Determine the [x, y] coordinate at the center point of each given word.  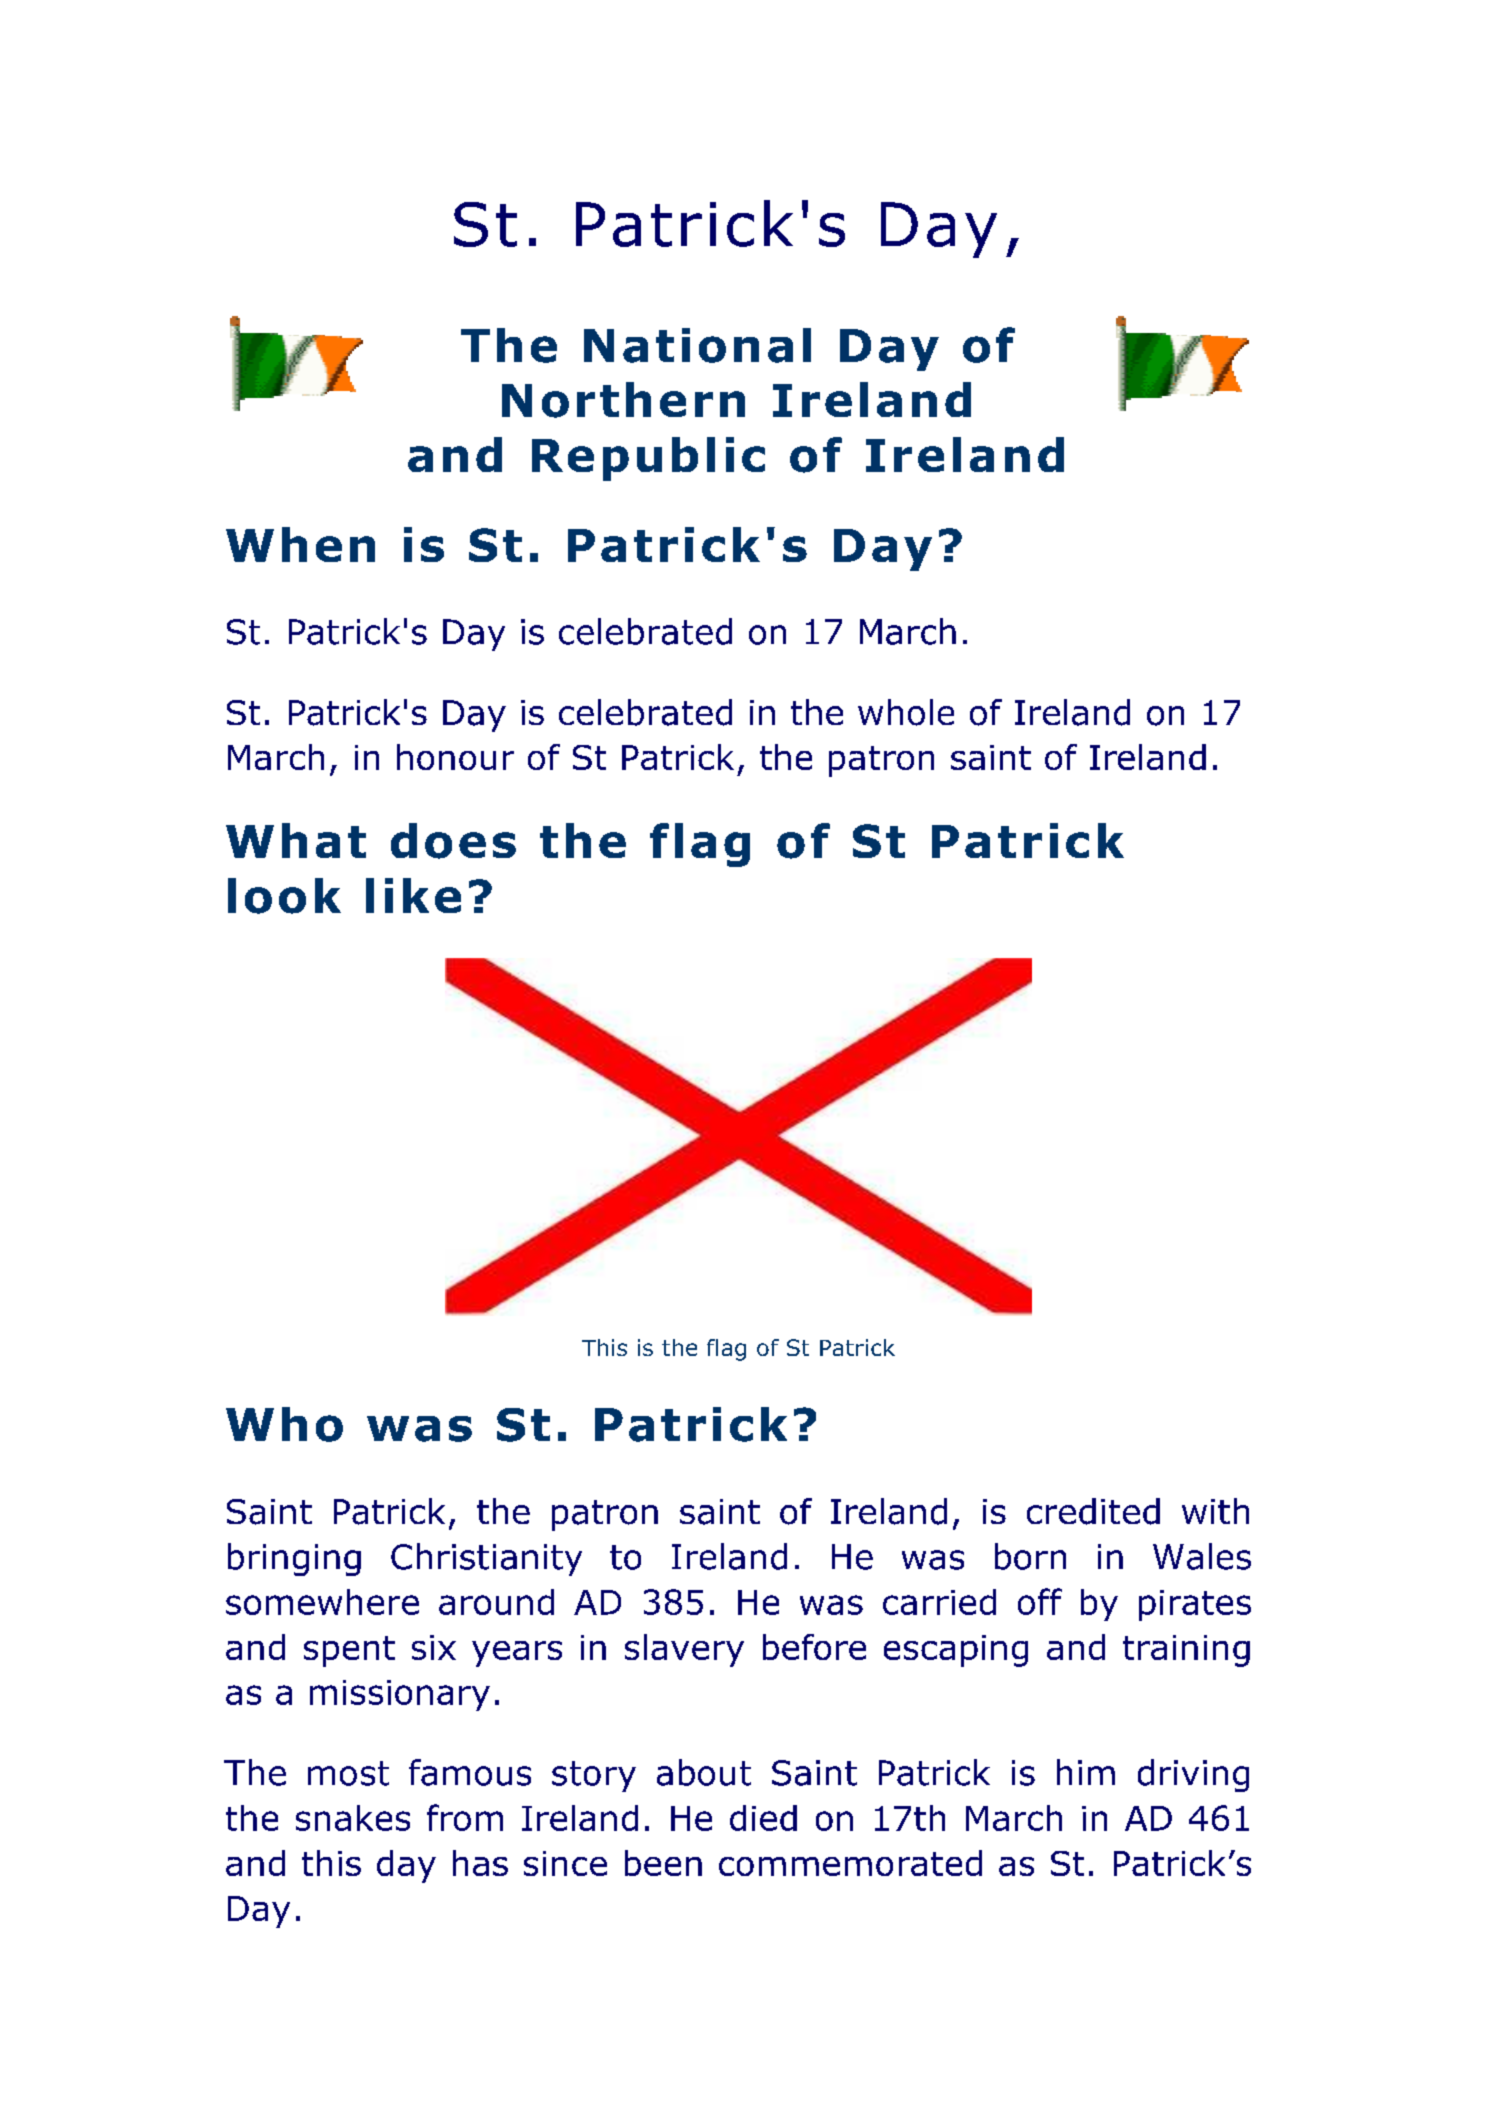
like [413, 895]
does [453, 841]
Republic [648, 459]
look [284, 896]
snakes [353, 1818]
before [814, 1647]
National [697, 345]
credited [1093, 1511]
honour [455, 757]
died [763, 1818]
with [1215, 1511]
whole [906, 712]
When [300, 544]
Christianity [486, 1559]
